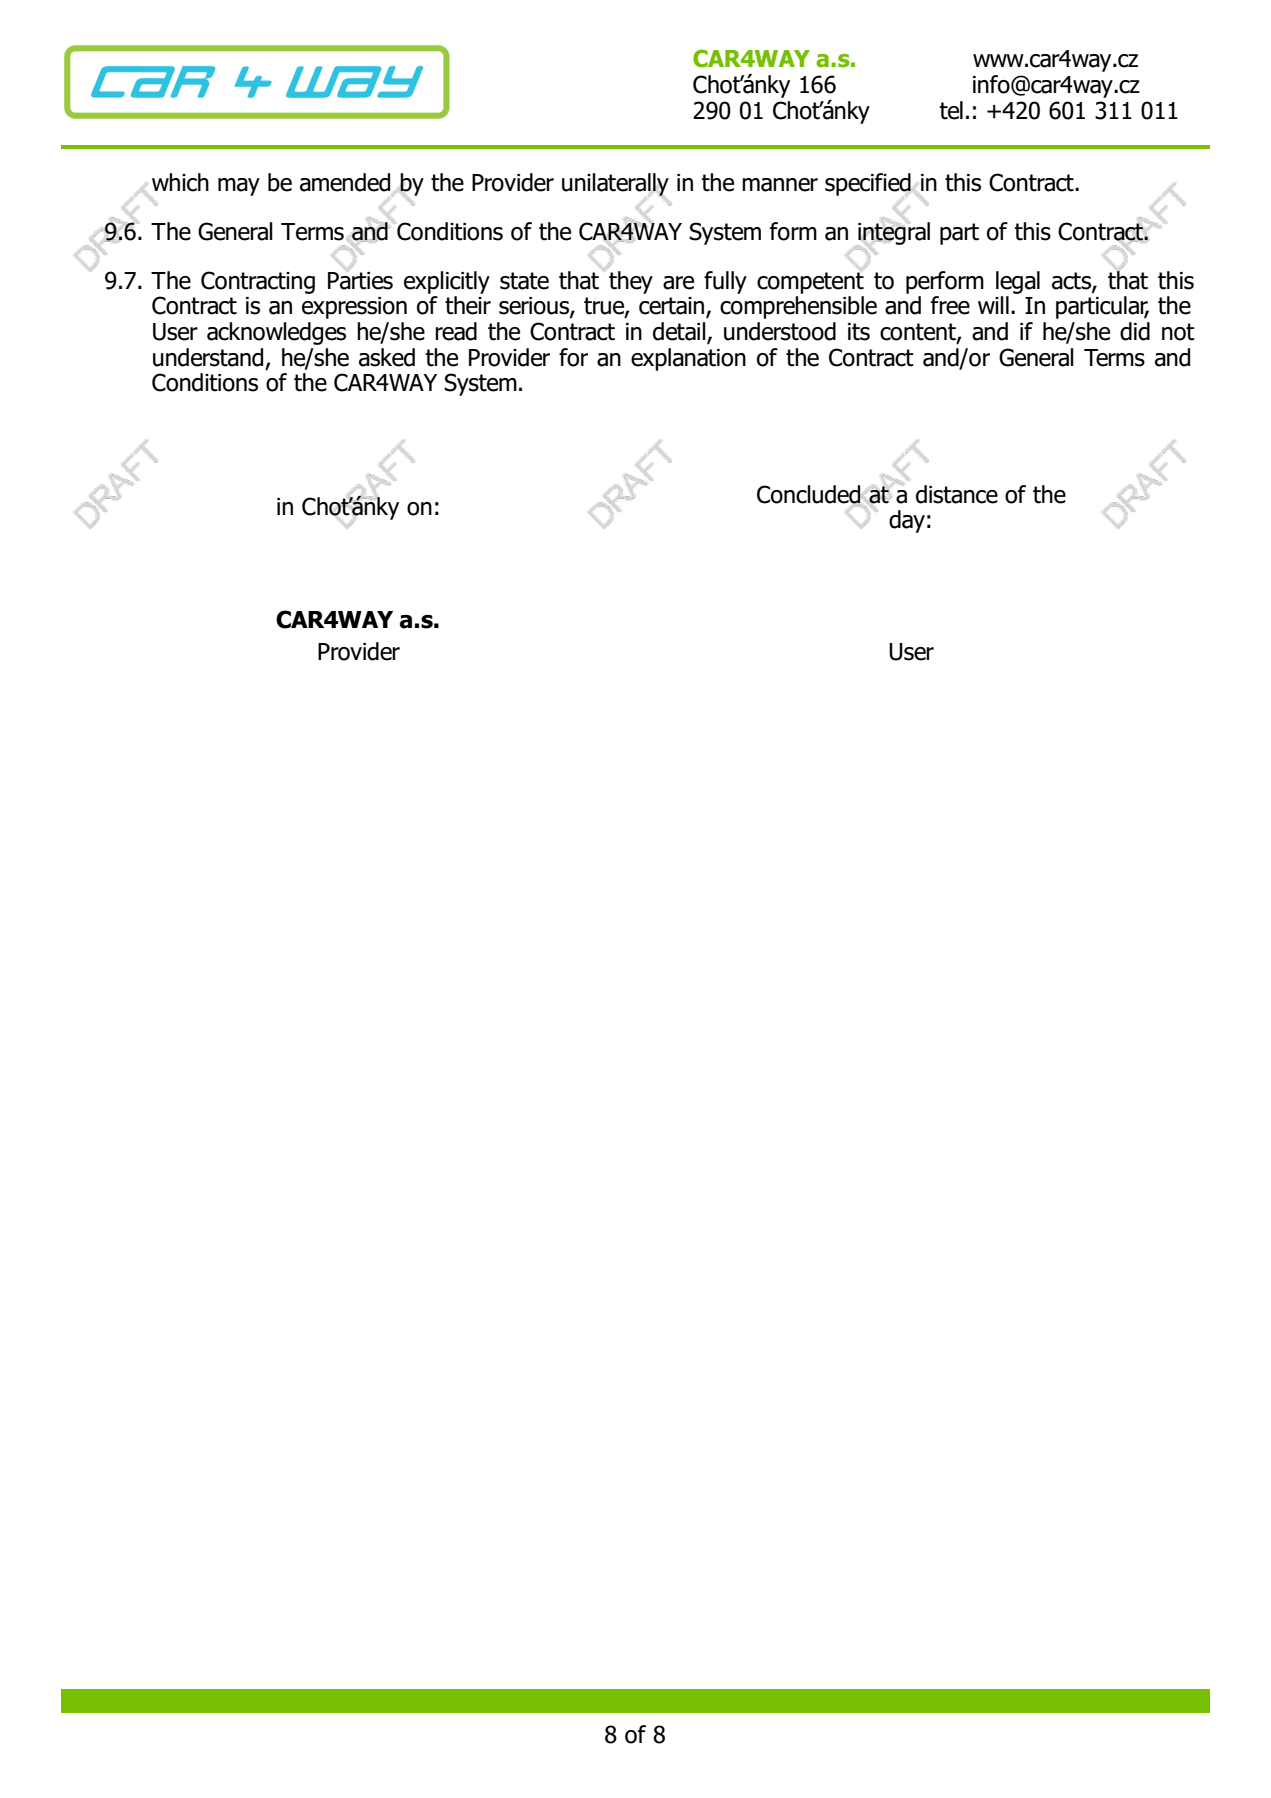 The width and height of the image is (1271, 1798). Describe the element at coordinates (688, 359) in the image. I see `explanation` at that location.
